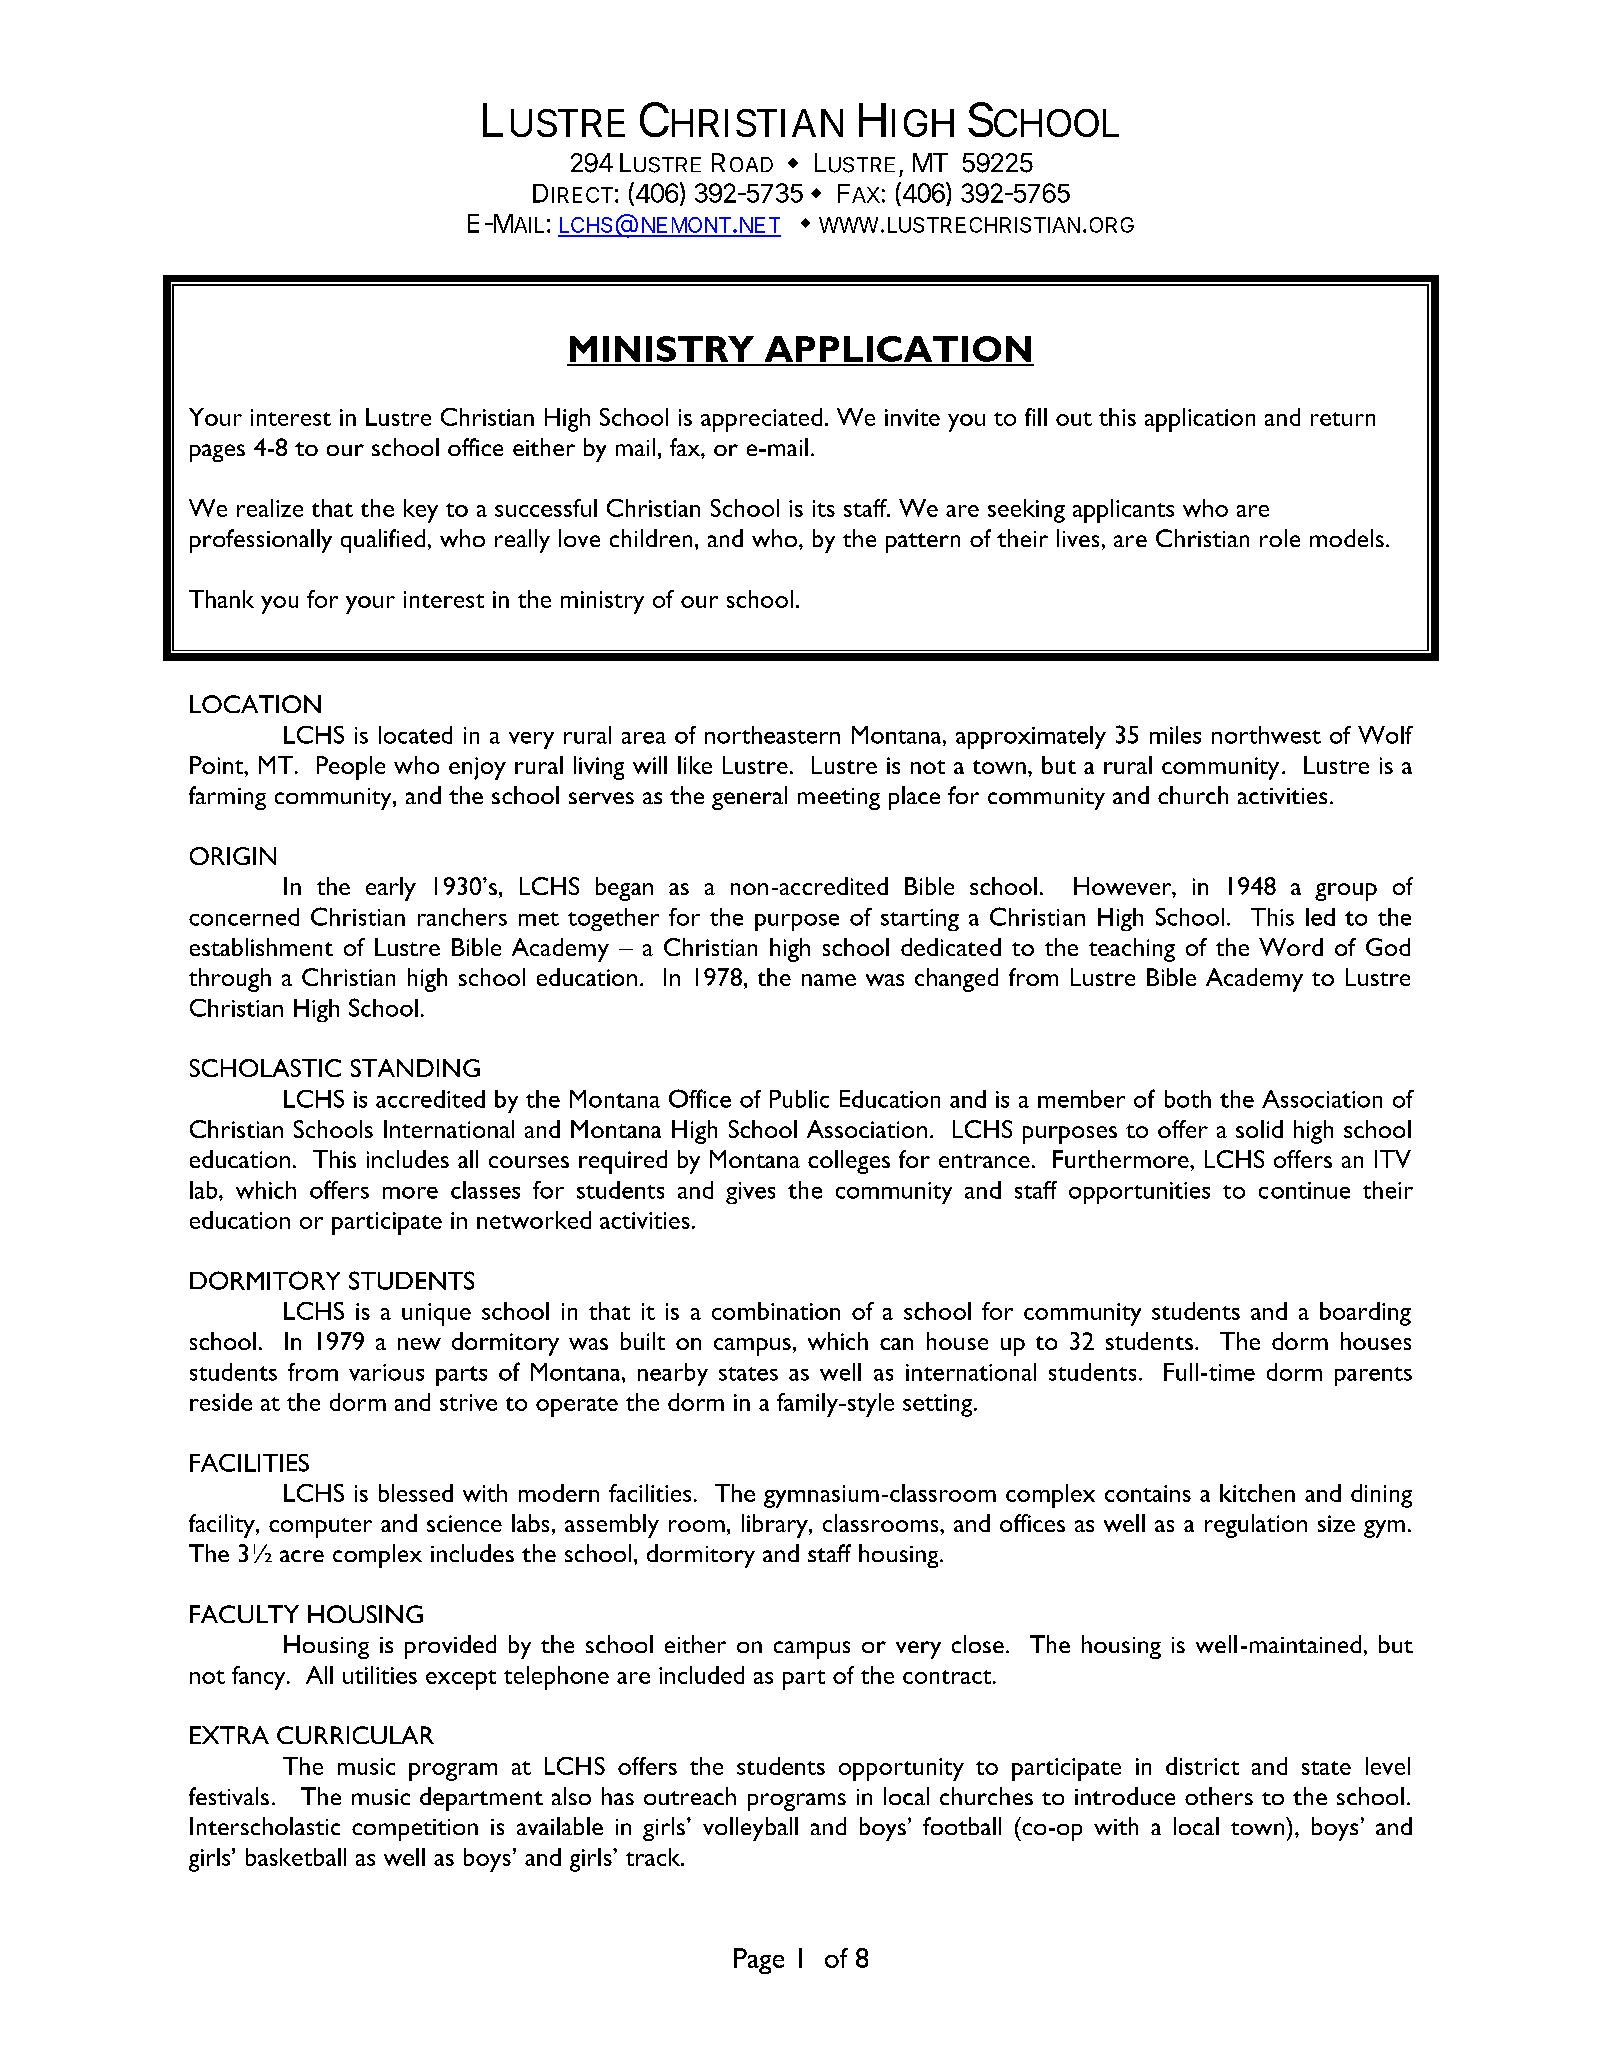 The image size is (1601, 2071). I want to click on appreciated, so click(761, 420).
